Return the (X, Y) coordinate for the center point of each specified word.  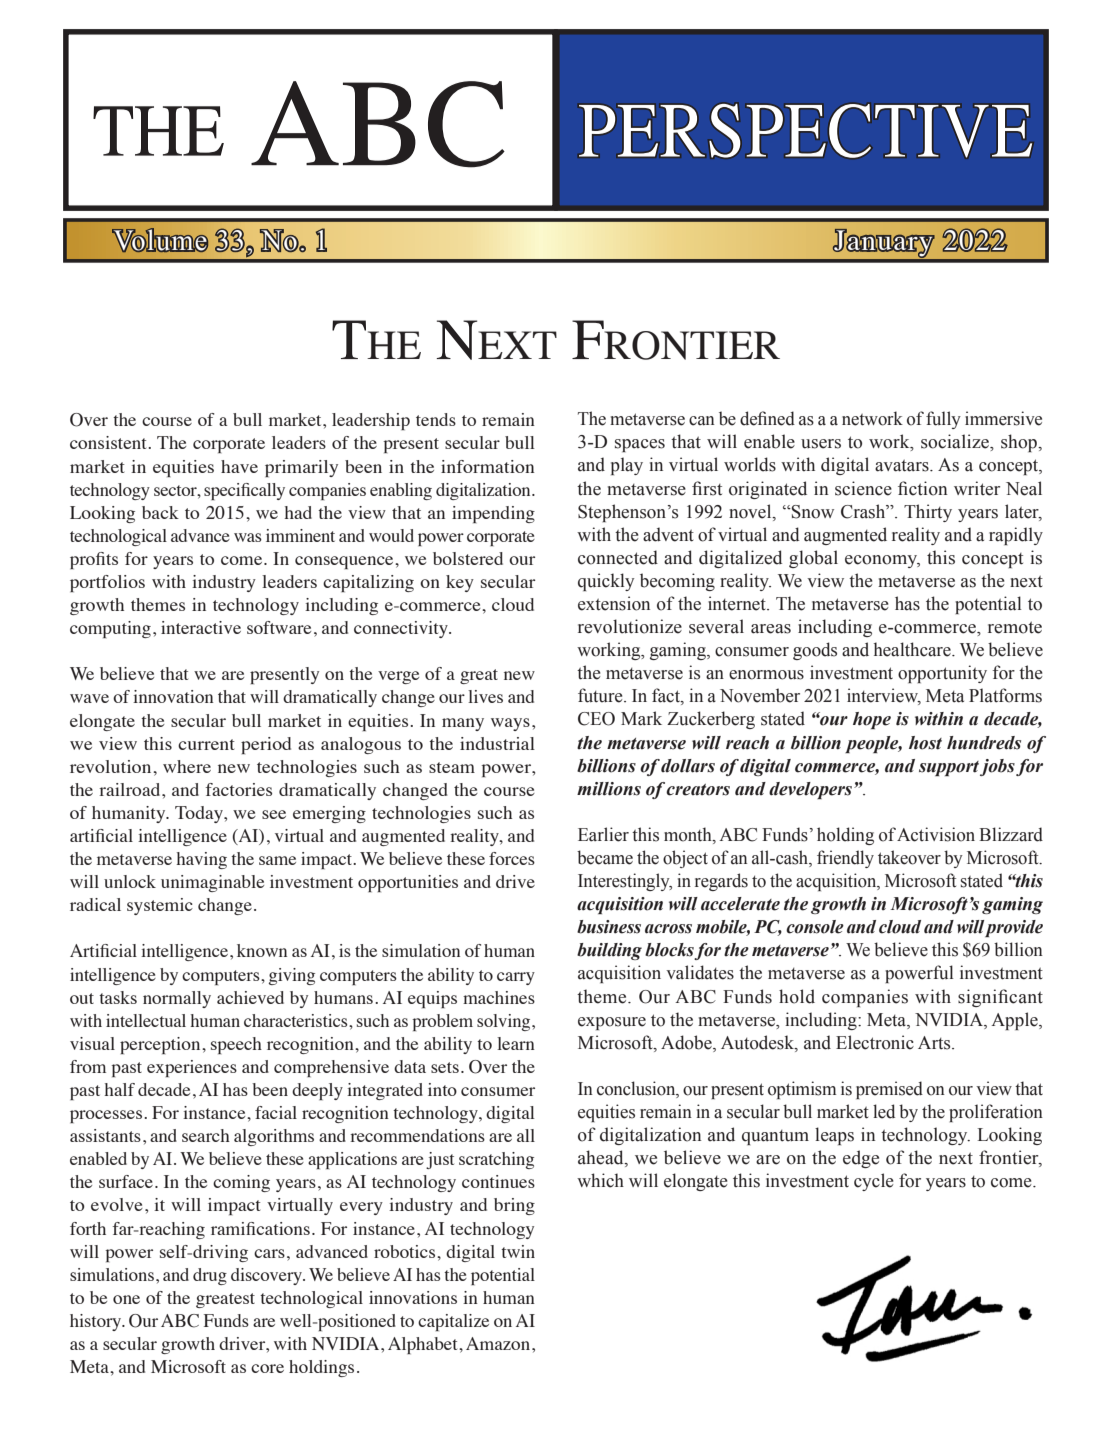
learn (516, 1043)
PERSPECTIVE (806, 130)
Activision (936, 834)
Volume (160, 240)
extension (614, 603)
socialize (956, 441)
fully (943, 420)
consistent (109, 442)
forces (512, 858)
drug (210, 1276)
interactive (201, 627)
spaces (640, 445)
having (201, 860)
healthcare (913, 649)
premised (889, 1090)
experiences (192, 1068)
